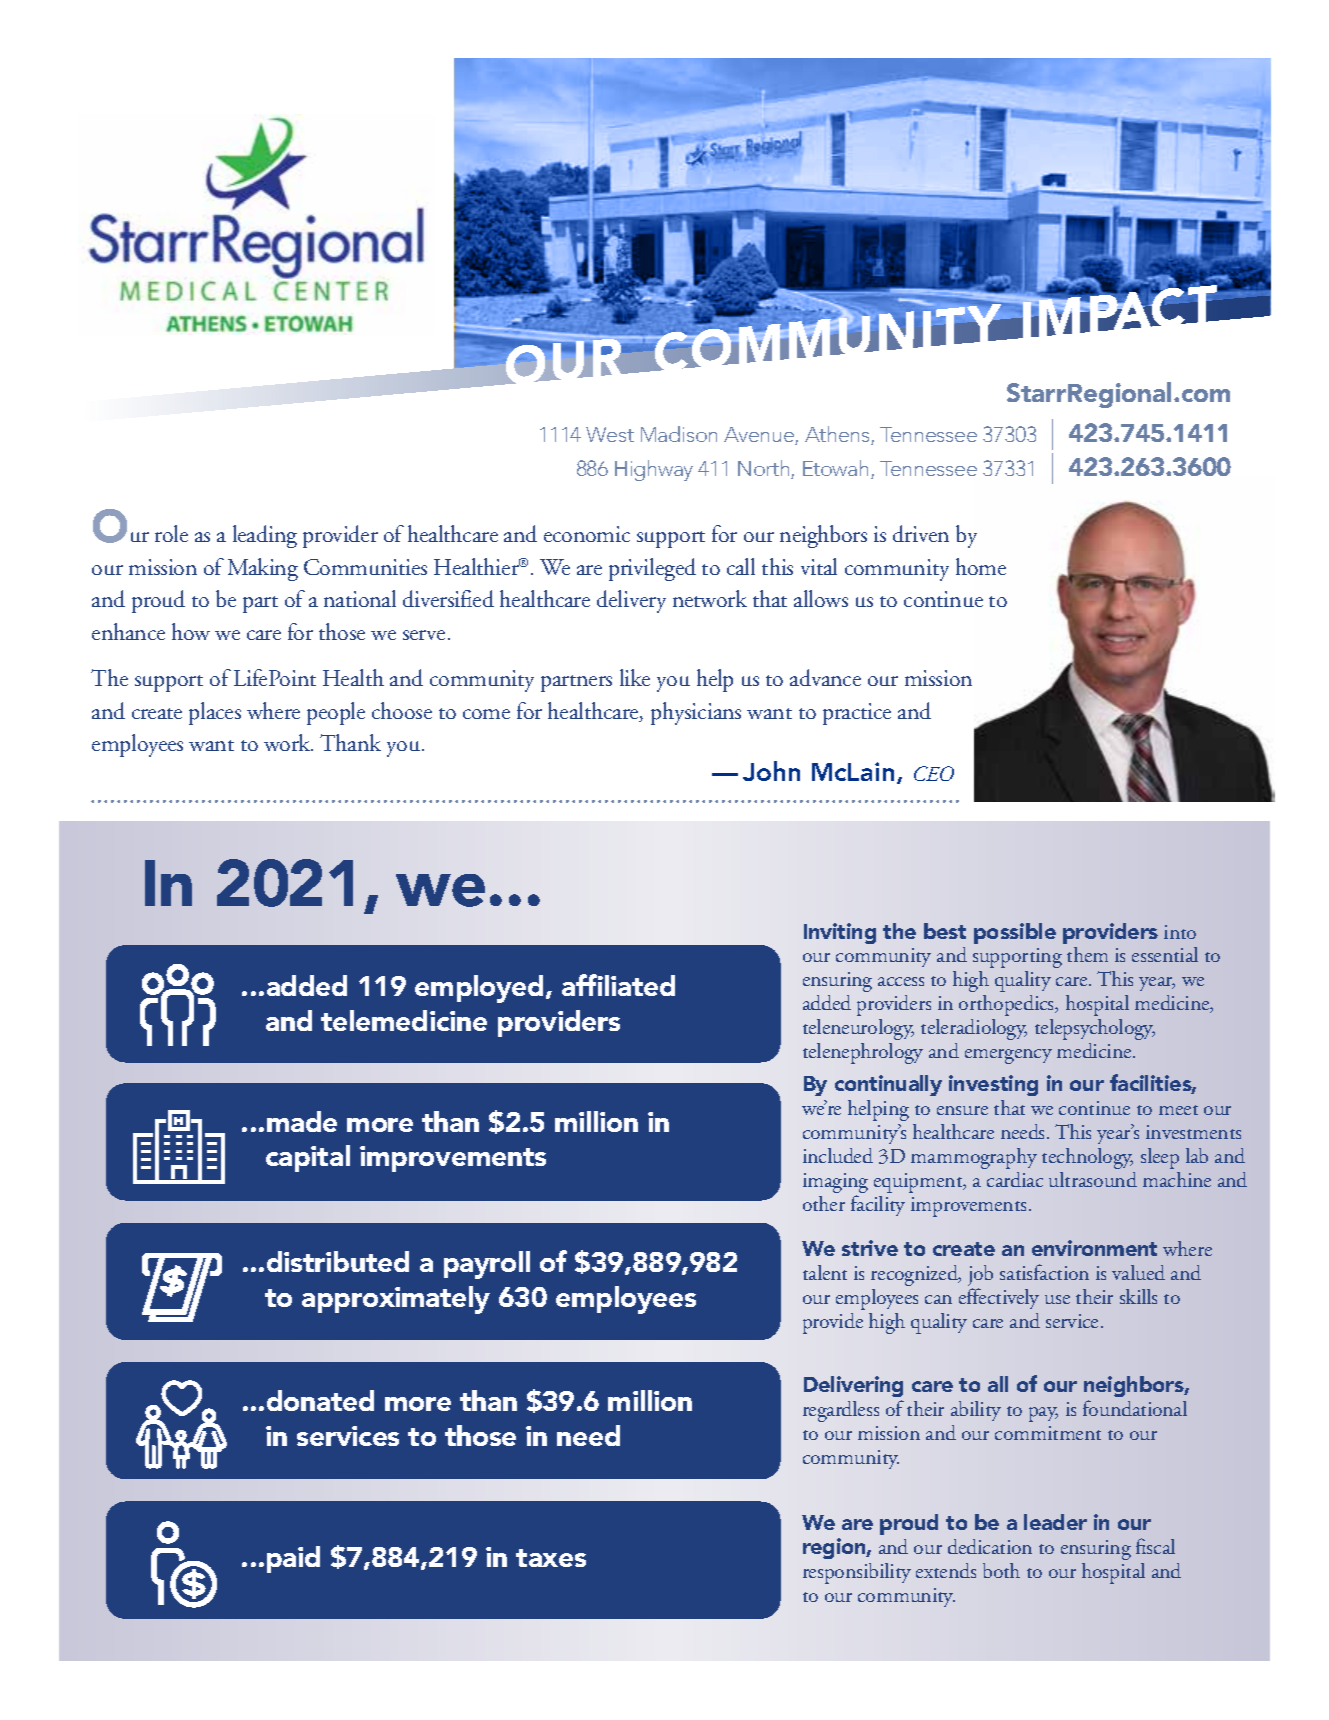 This screenshot has width=1329, height=1720. I want to click on made, so click(302, 1121).
